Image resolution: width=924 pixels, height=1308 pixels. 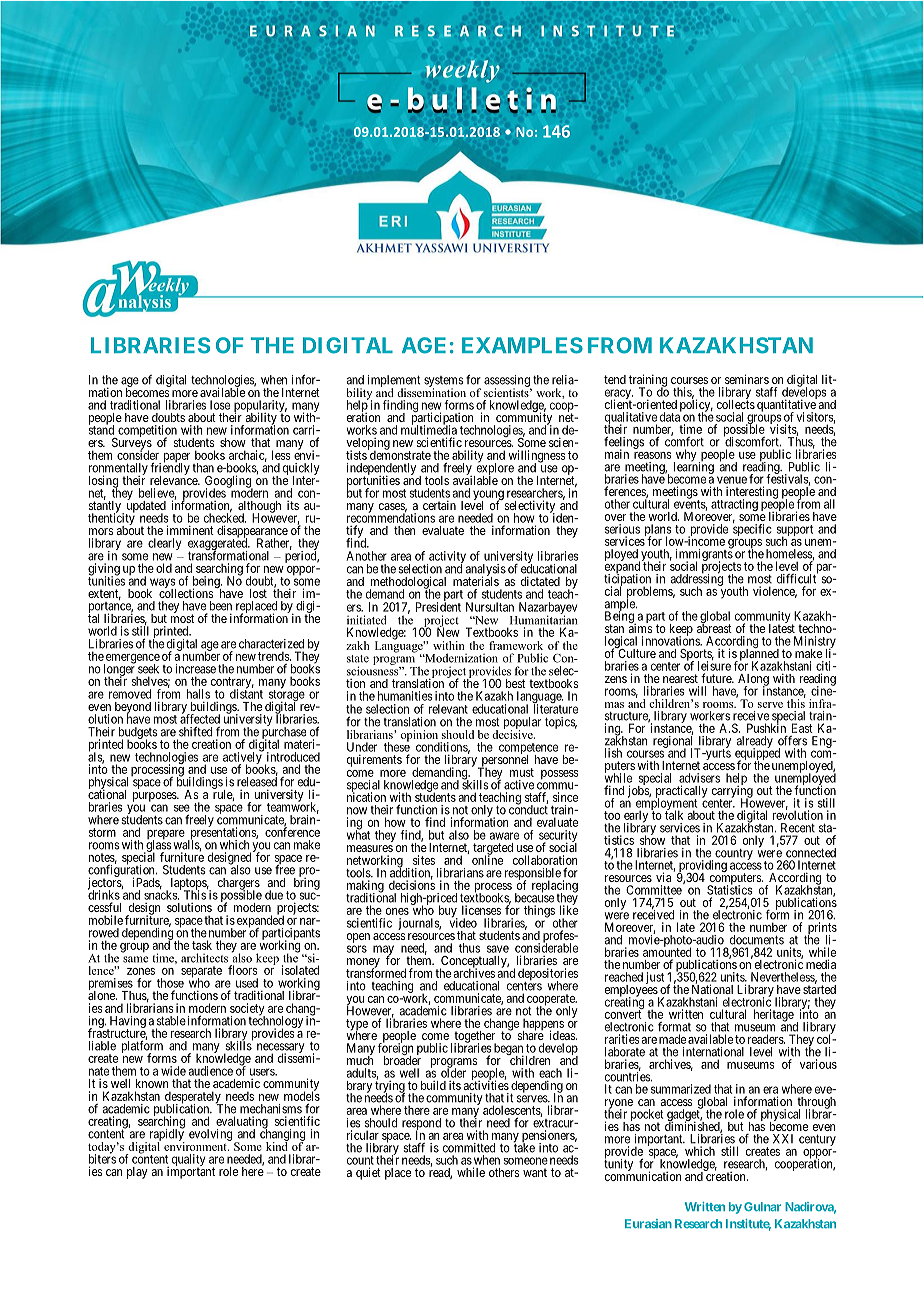 I want to click on lose, so click(x=220, y=405).
